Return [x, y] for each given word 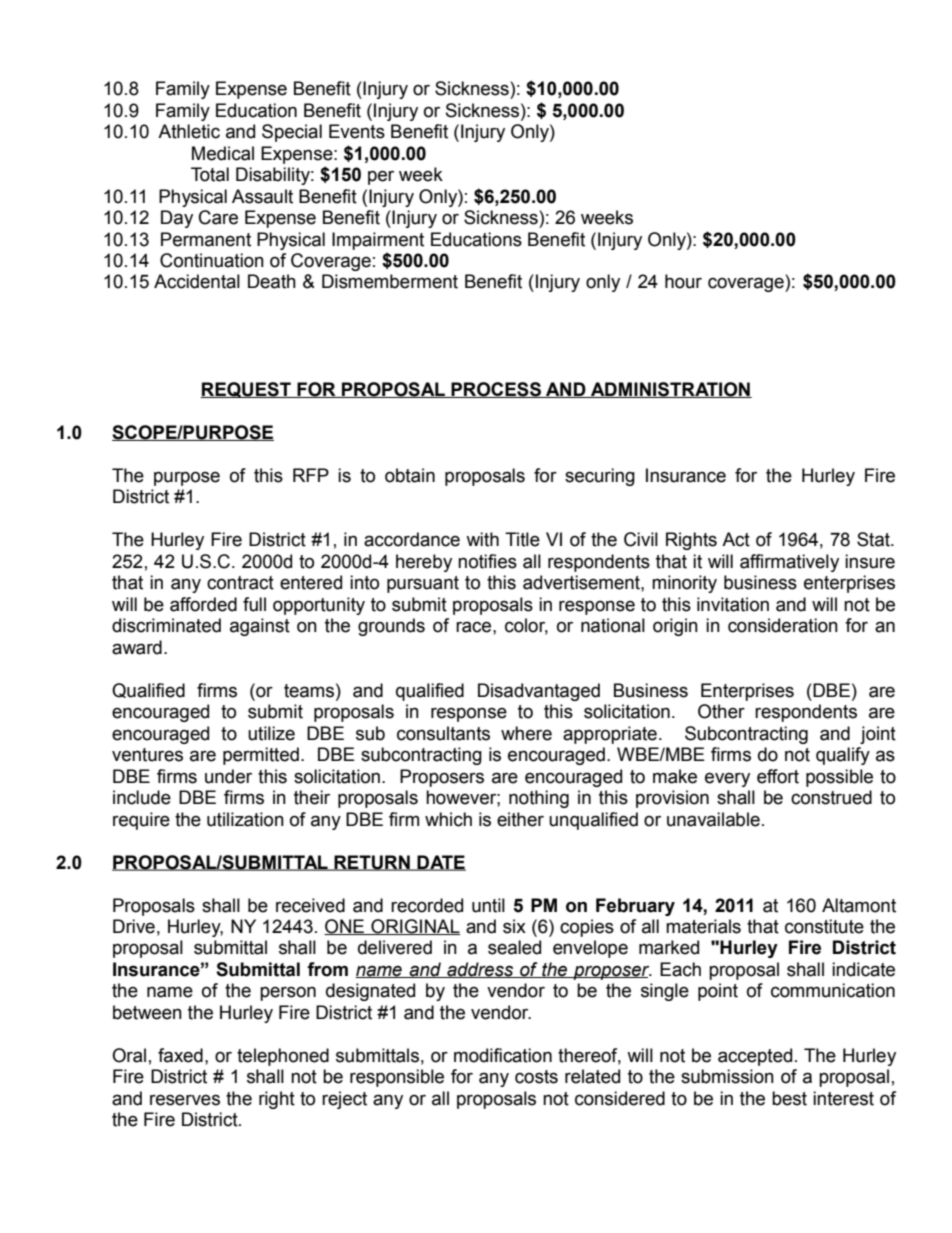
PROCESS [496, 390]
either [520, 819]
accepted [755, 1057]
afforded [203, 604]
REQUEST [247, 390]
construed [831, 797]
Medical [223, 153]
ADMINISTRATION [670, 390]
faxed [180, 1055]
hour [683, 281]
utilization [245, 819]
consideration [783, 625]
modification [503, 1055]
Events [357, 131]
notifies [487, 561]
